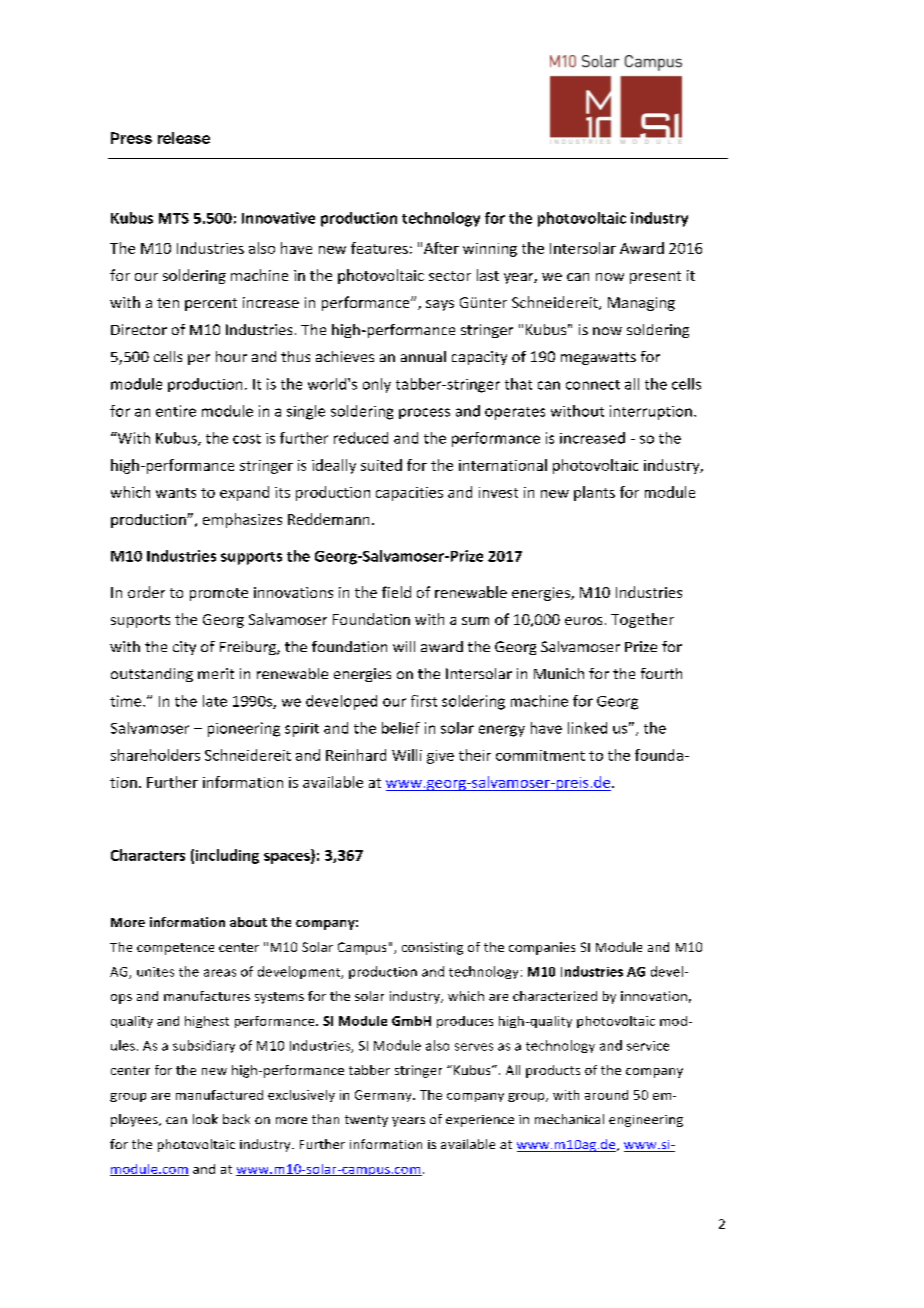  Describe the element at coordinates (176, 493) in the image. I see `wants` at that location.
